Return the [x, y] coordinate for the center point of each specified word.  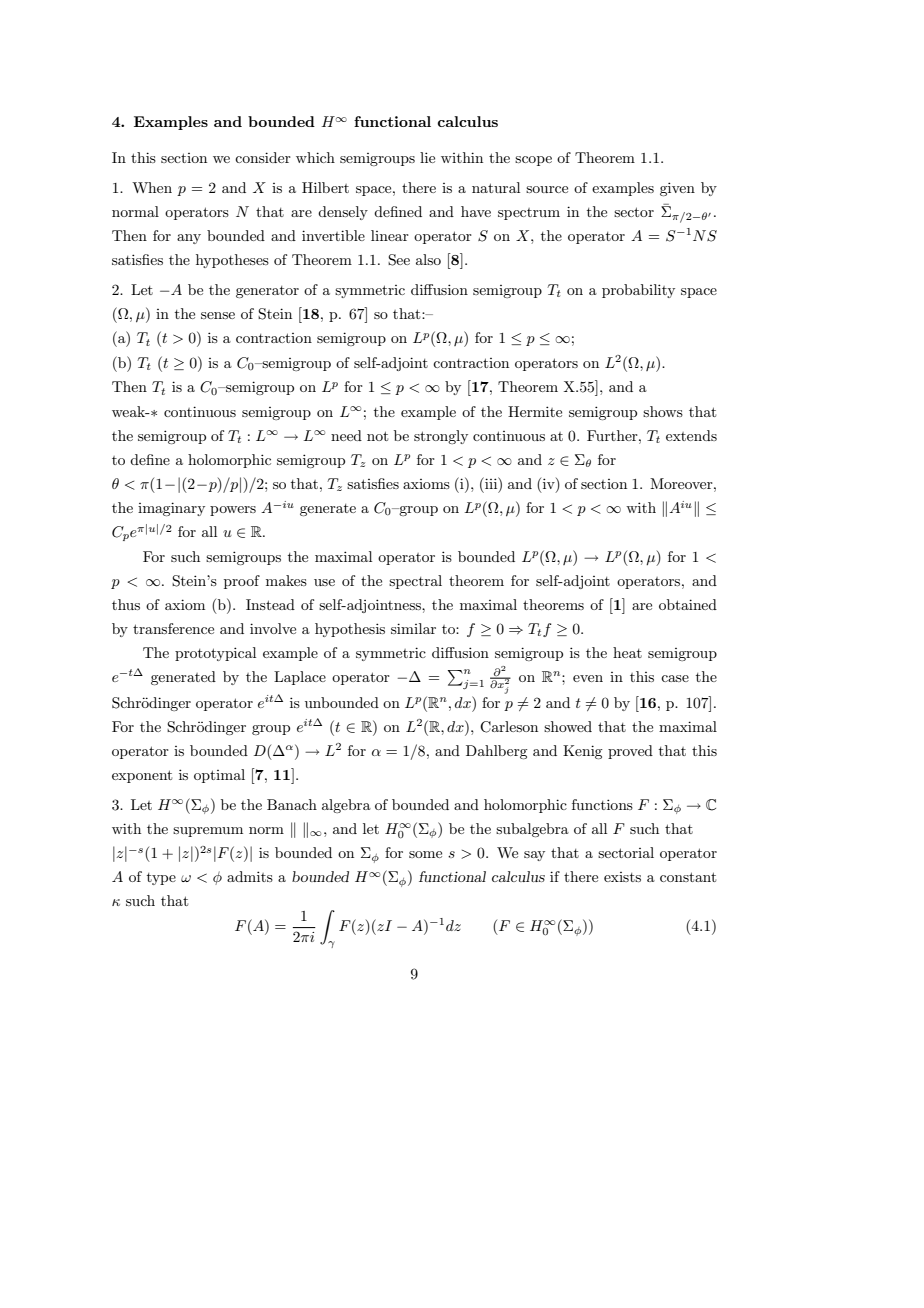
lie [427, 157]
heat [627, 652]
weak [129, 411]
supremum [208, 832]
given [677, 189]
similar [413, 628]
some [425, 854]
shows [663, 411]
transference [173, 628]
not [377, 436]
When [152, 187]
